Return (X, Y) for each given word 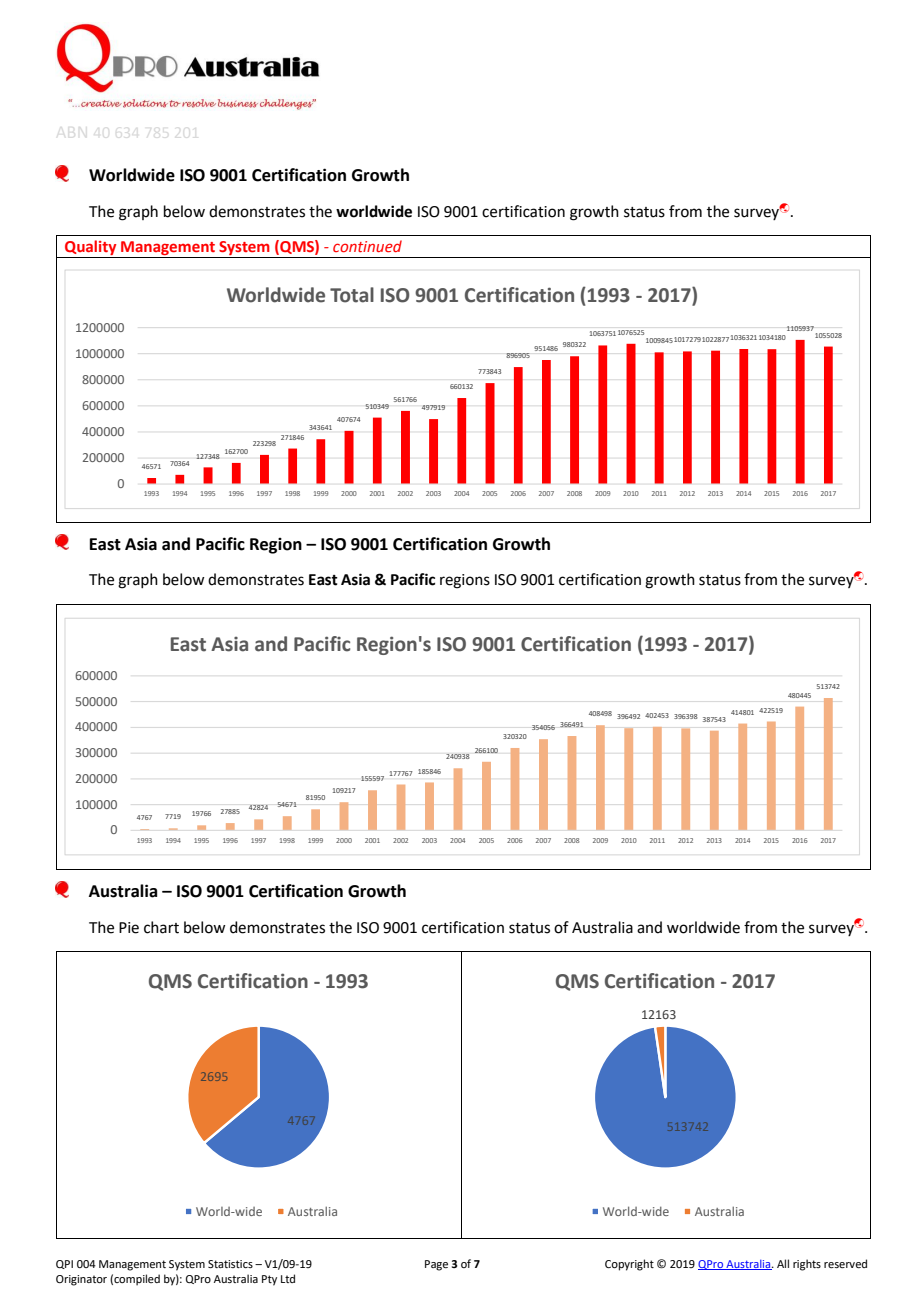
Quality (91, 249)
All (783, 1263)
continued (367, 246)
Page (436, 1265)
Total (352, 295)
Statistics (230, 1264)
